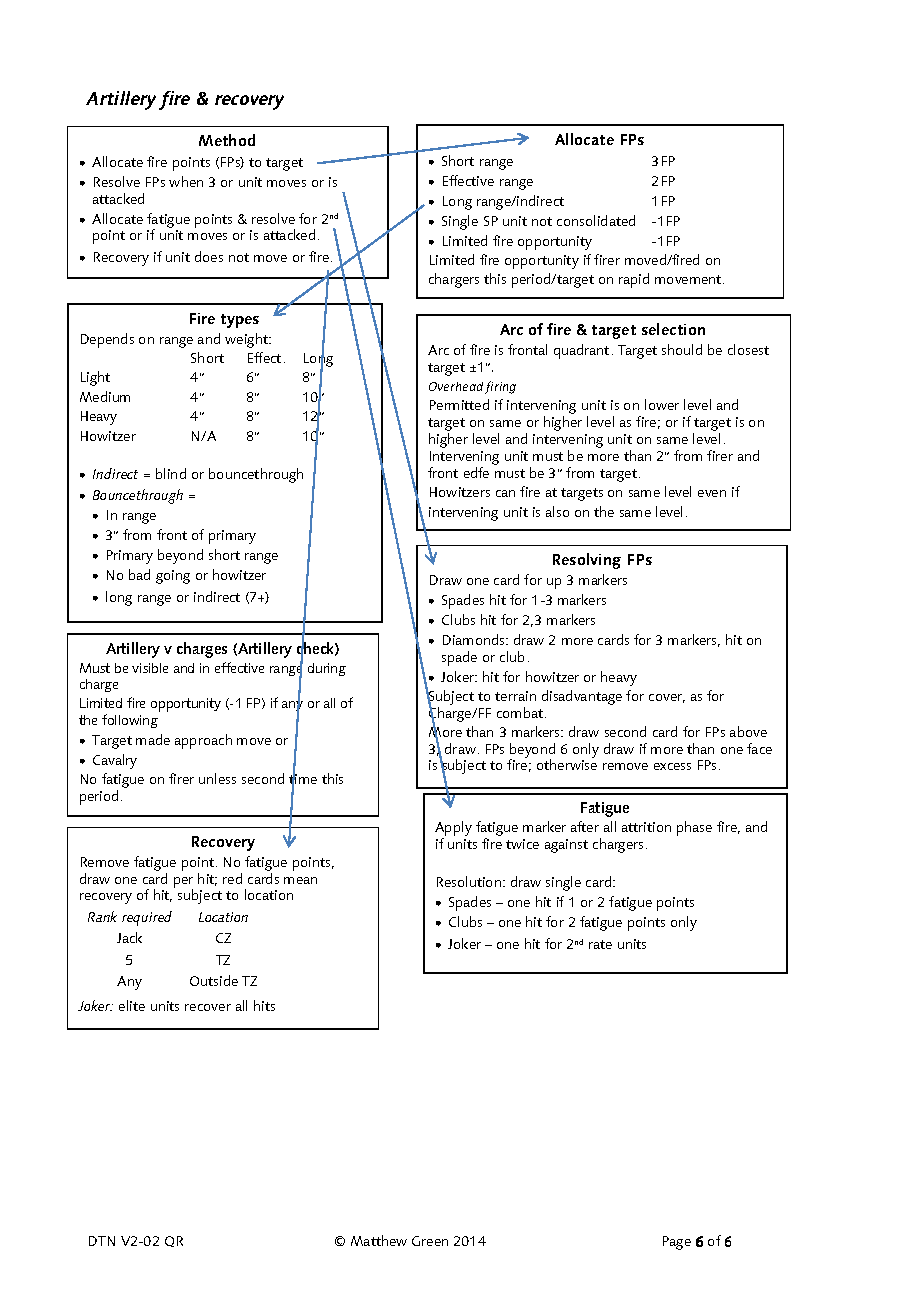  Describe the element at coordinates (634, 280) in the image. I see `rapid` at that location.
